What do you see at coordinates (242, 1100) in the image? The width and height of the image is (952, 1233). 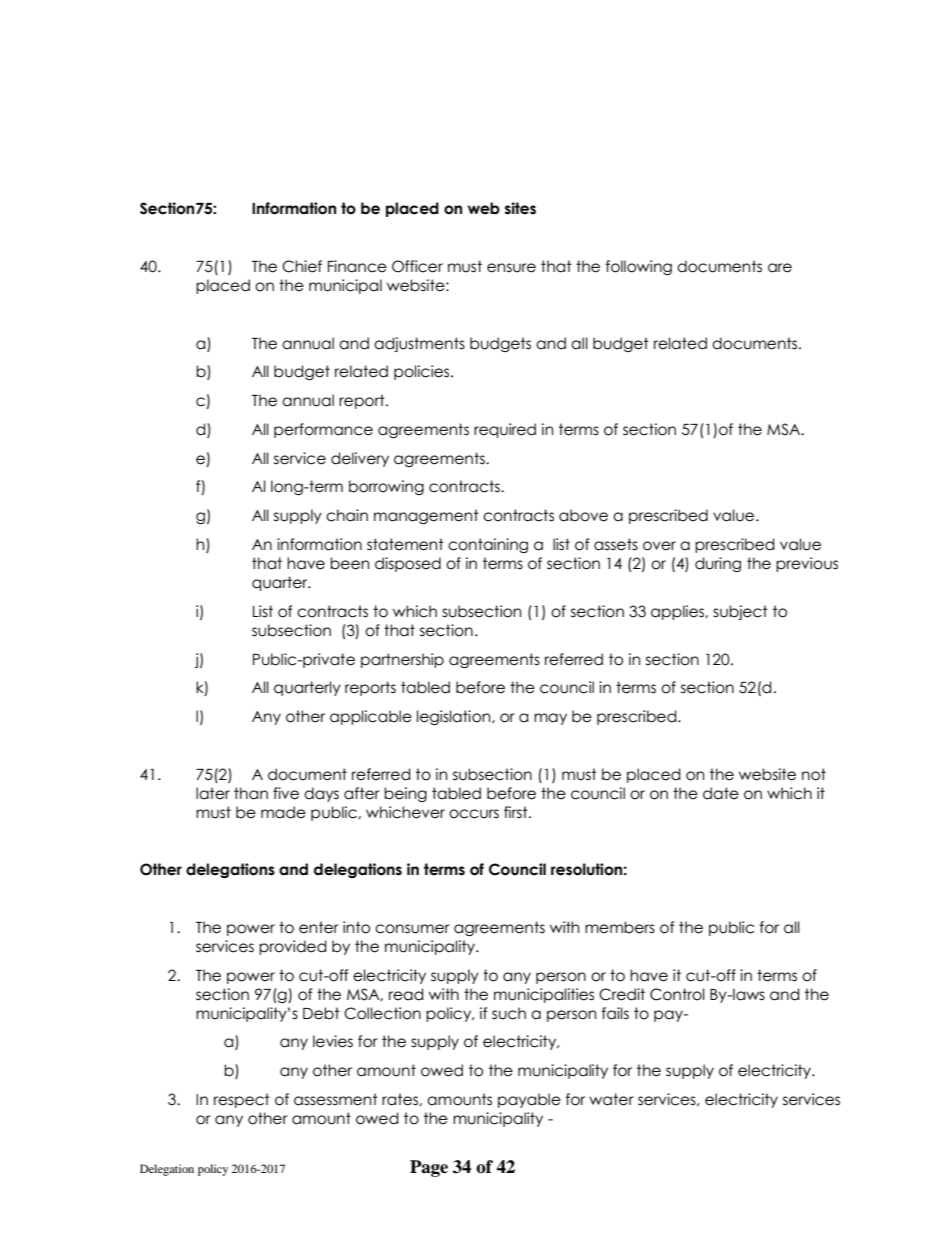 I see `respect` at bounding box center [242, 1100].
